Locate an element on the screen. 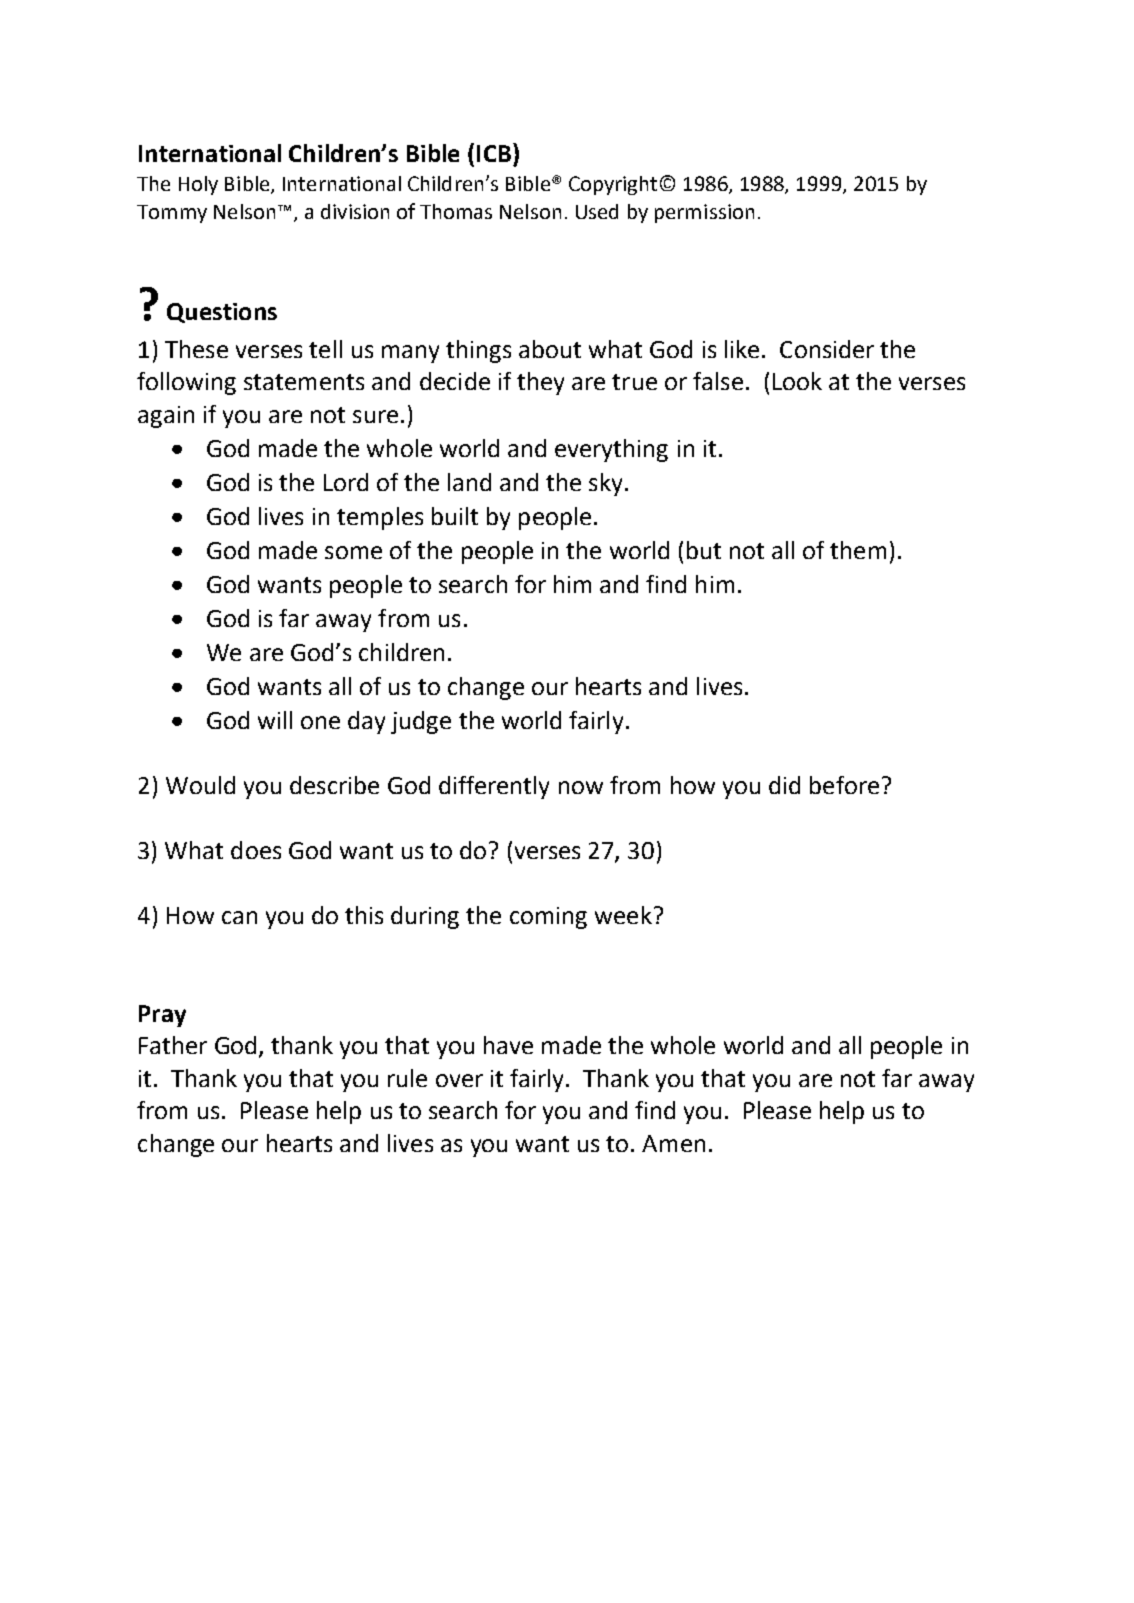 The height and width of the screenshot is (1603, 1134). Thomas is located at coordinates (456, 211).
